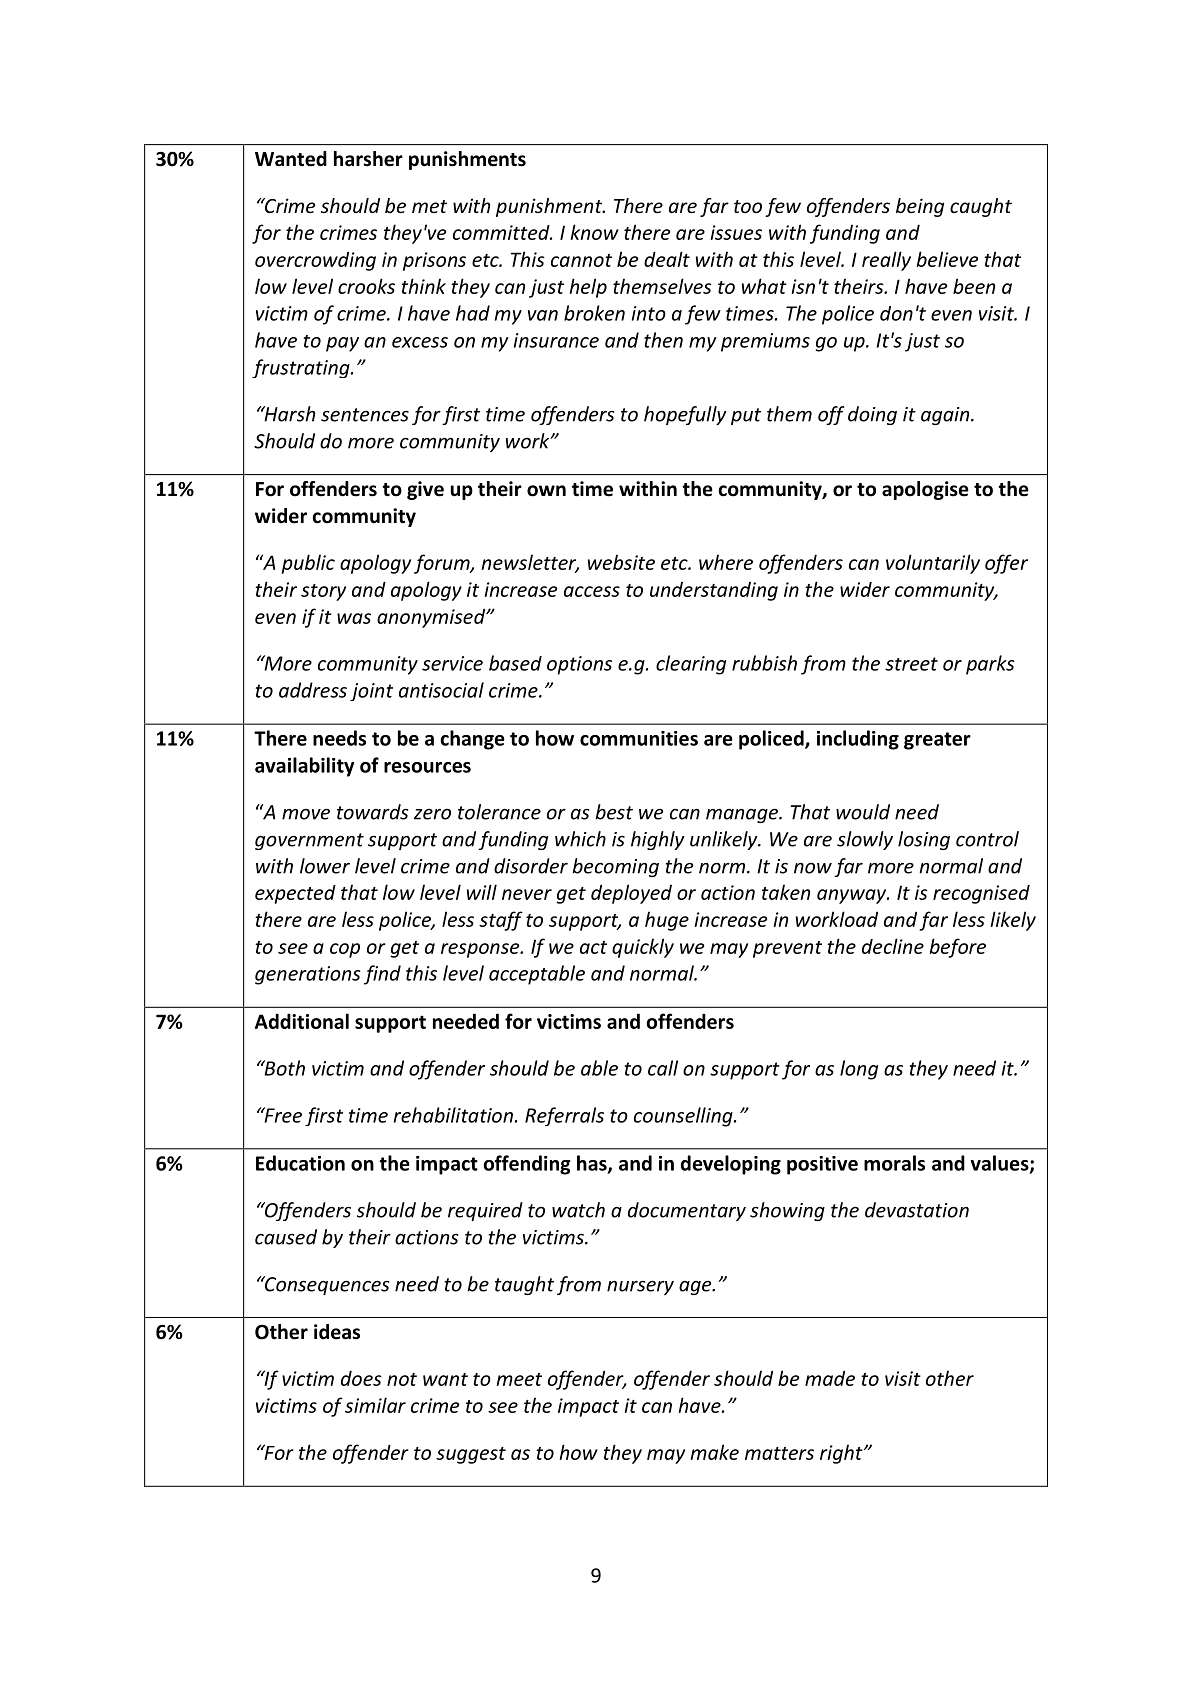 This screenshot has width=1192, height=1686. I want to click on highly, so click(658, 840).
